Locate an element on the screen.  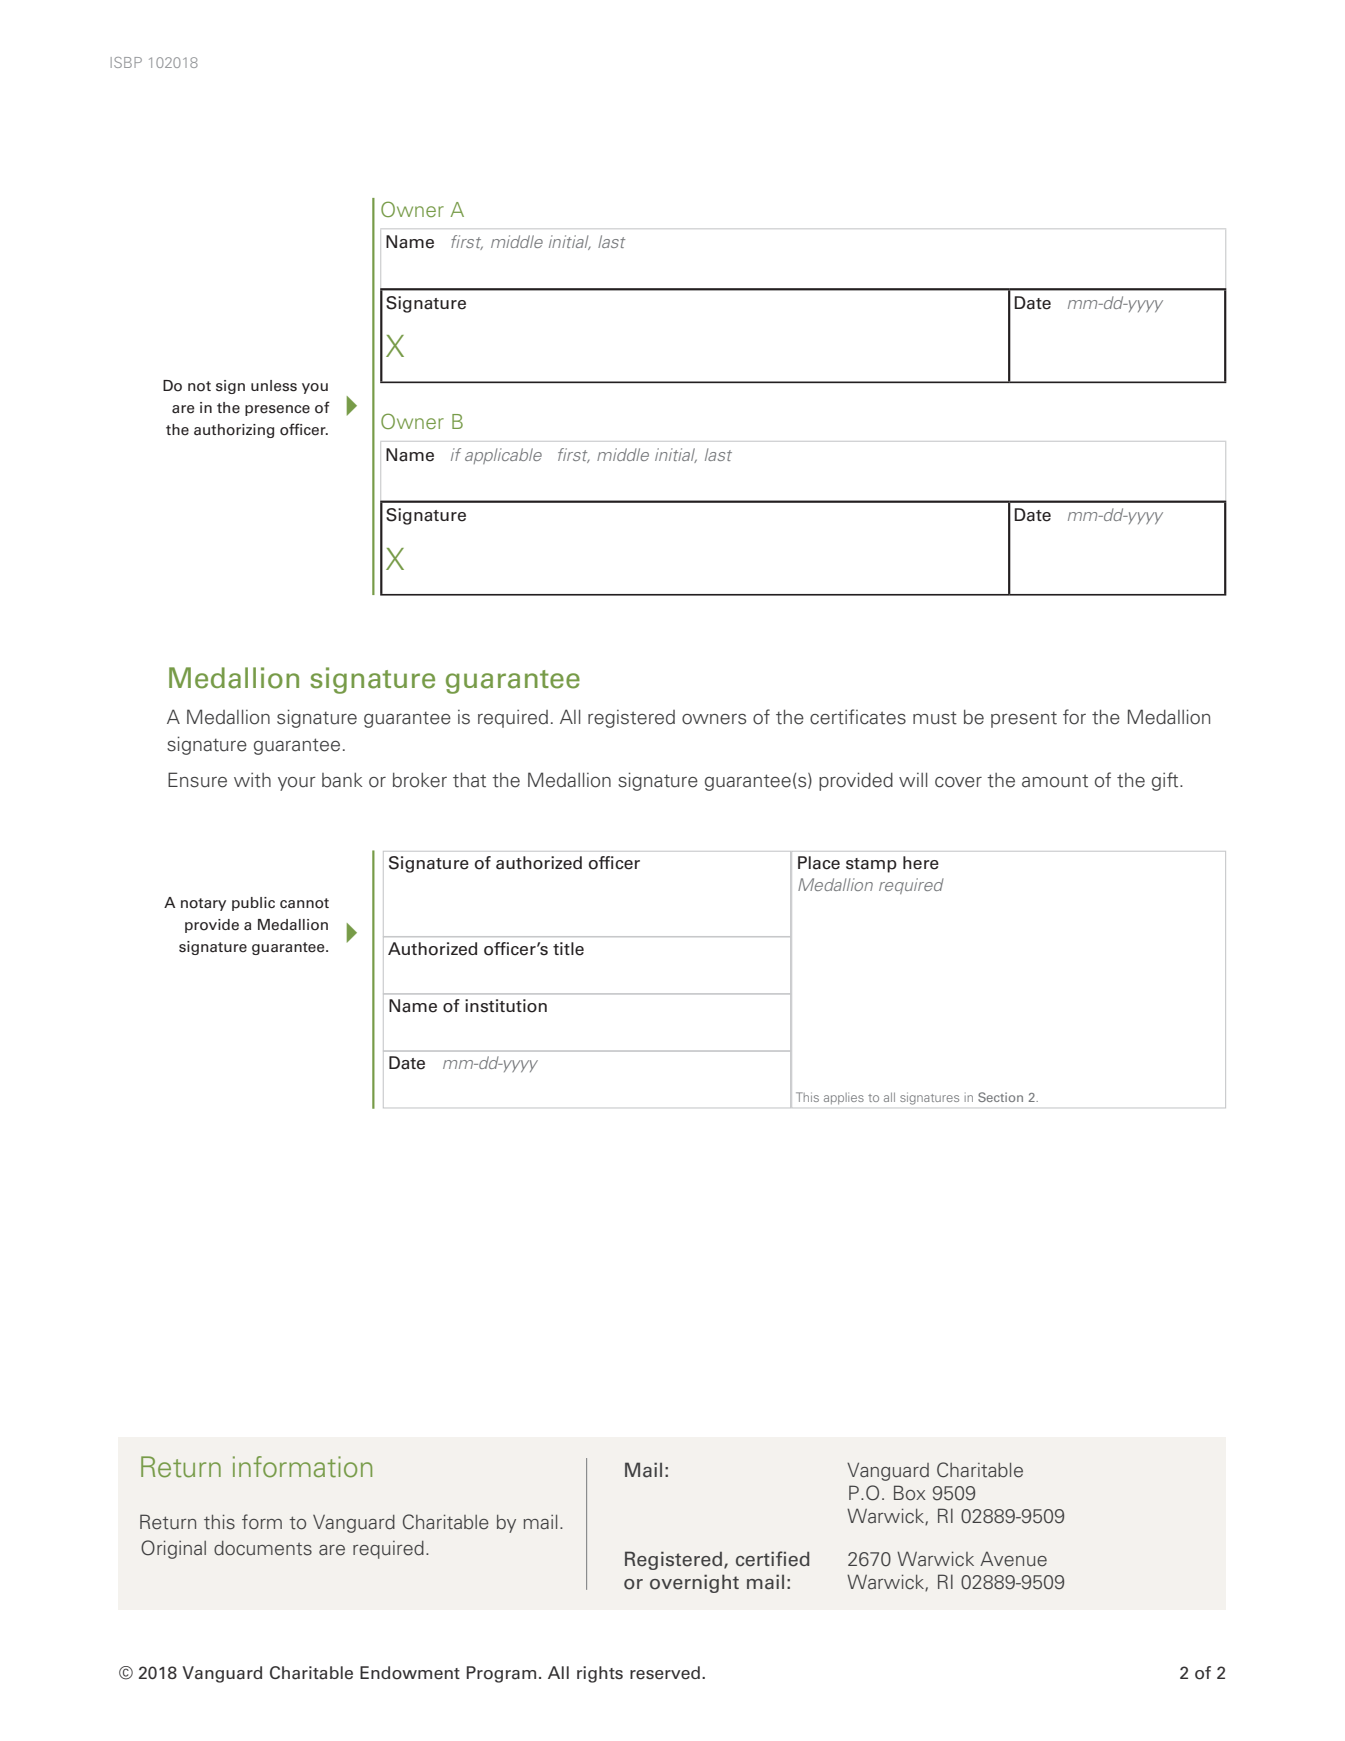
present is located at coordinates (1024, 720).
